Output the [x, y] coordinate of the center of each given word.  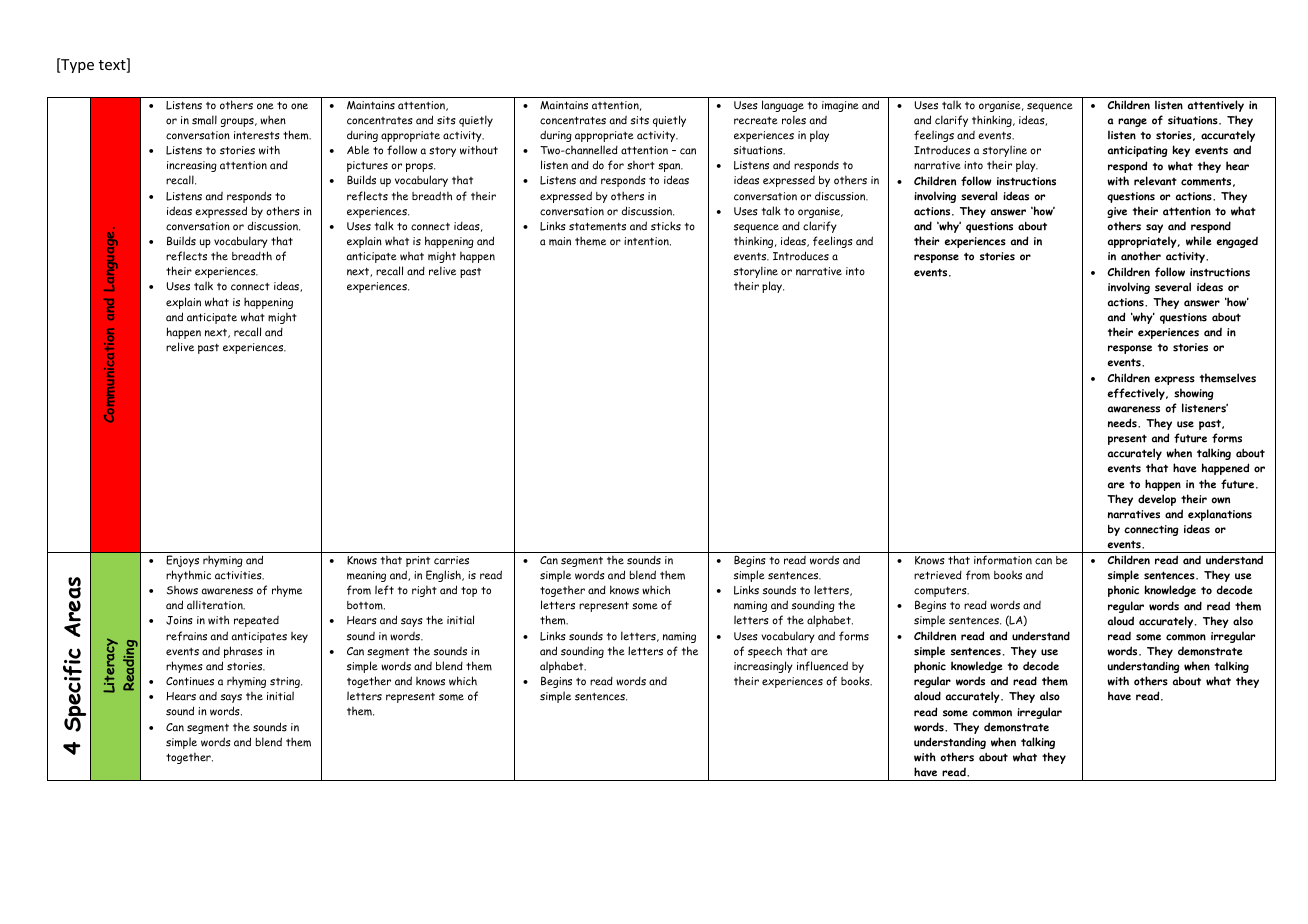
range [1132, 122]
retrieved [938, 575]
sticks [666, 226]
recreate [756, 121]
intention [647, 241]
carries [451, 560]
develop [1157, 500]
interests [257, 135]
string [286, 682]
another [1141, 256]
